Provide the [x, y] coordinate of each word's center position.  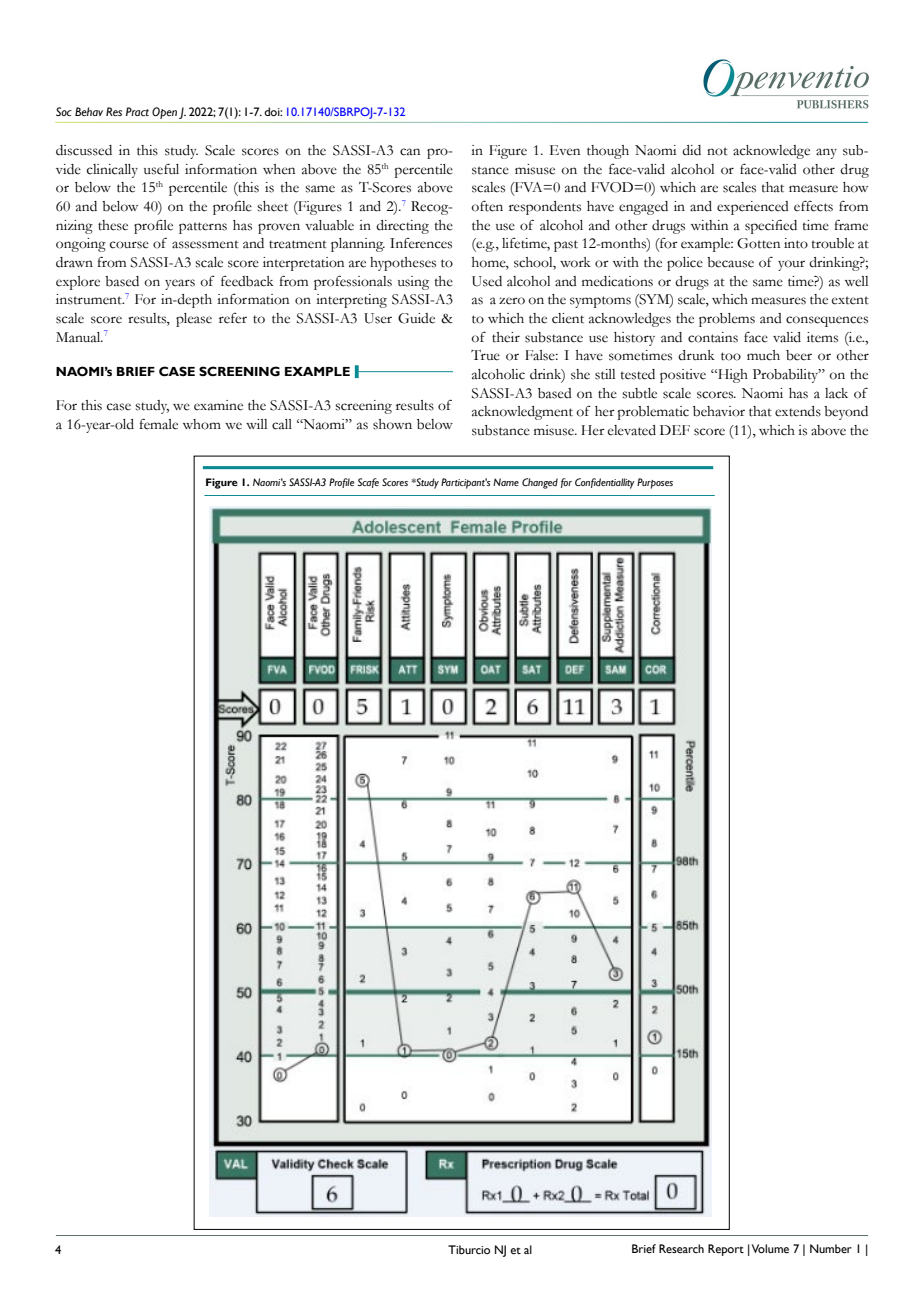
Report [726, 1250]
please [194, 320]
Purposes [655, 483]
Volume [770, 1248]
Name [506, 482]
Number [831, 1248]
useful [161, 169]
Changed [540, 483]
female [158, 424]
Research [681, 1248]
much [763, 355]
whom [202, 424]
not [717, 151]
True [485, 355]
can [410, 152]
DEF [675, 430]
